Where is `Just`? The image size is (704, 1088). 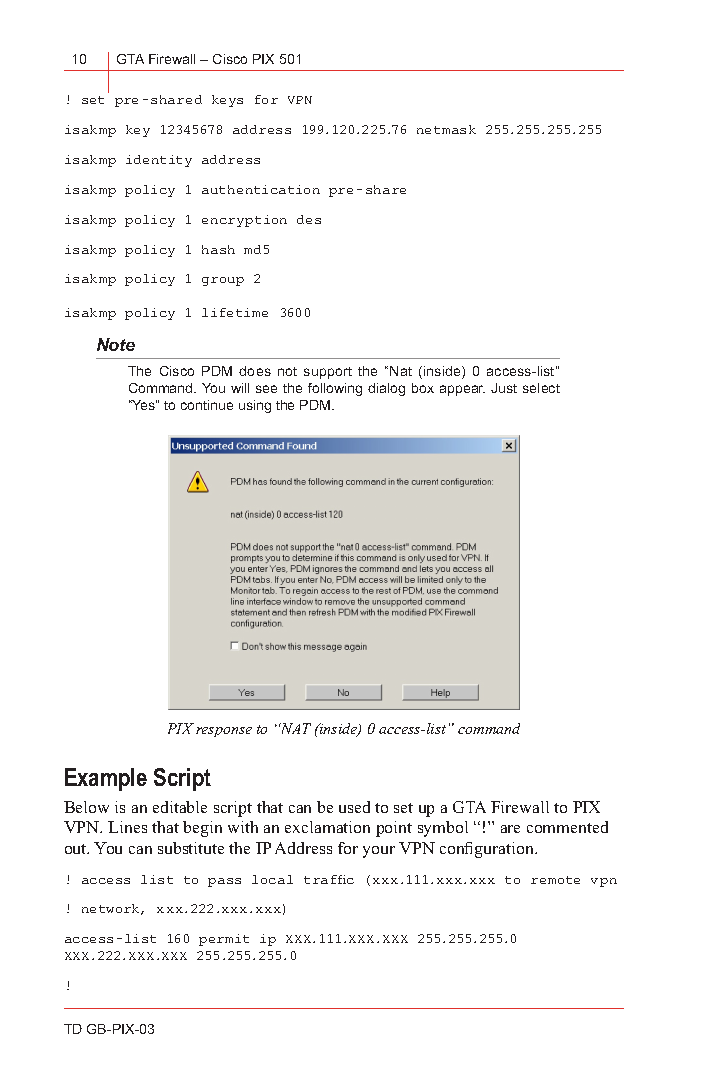
Just is located at coordinates (504, 388).
